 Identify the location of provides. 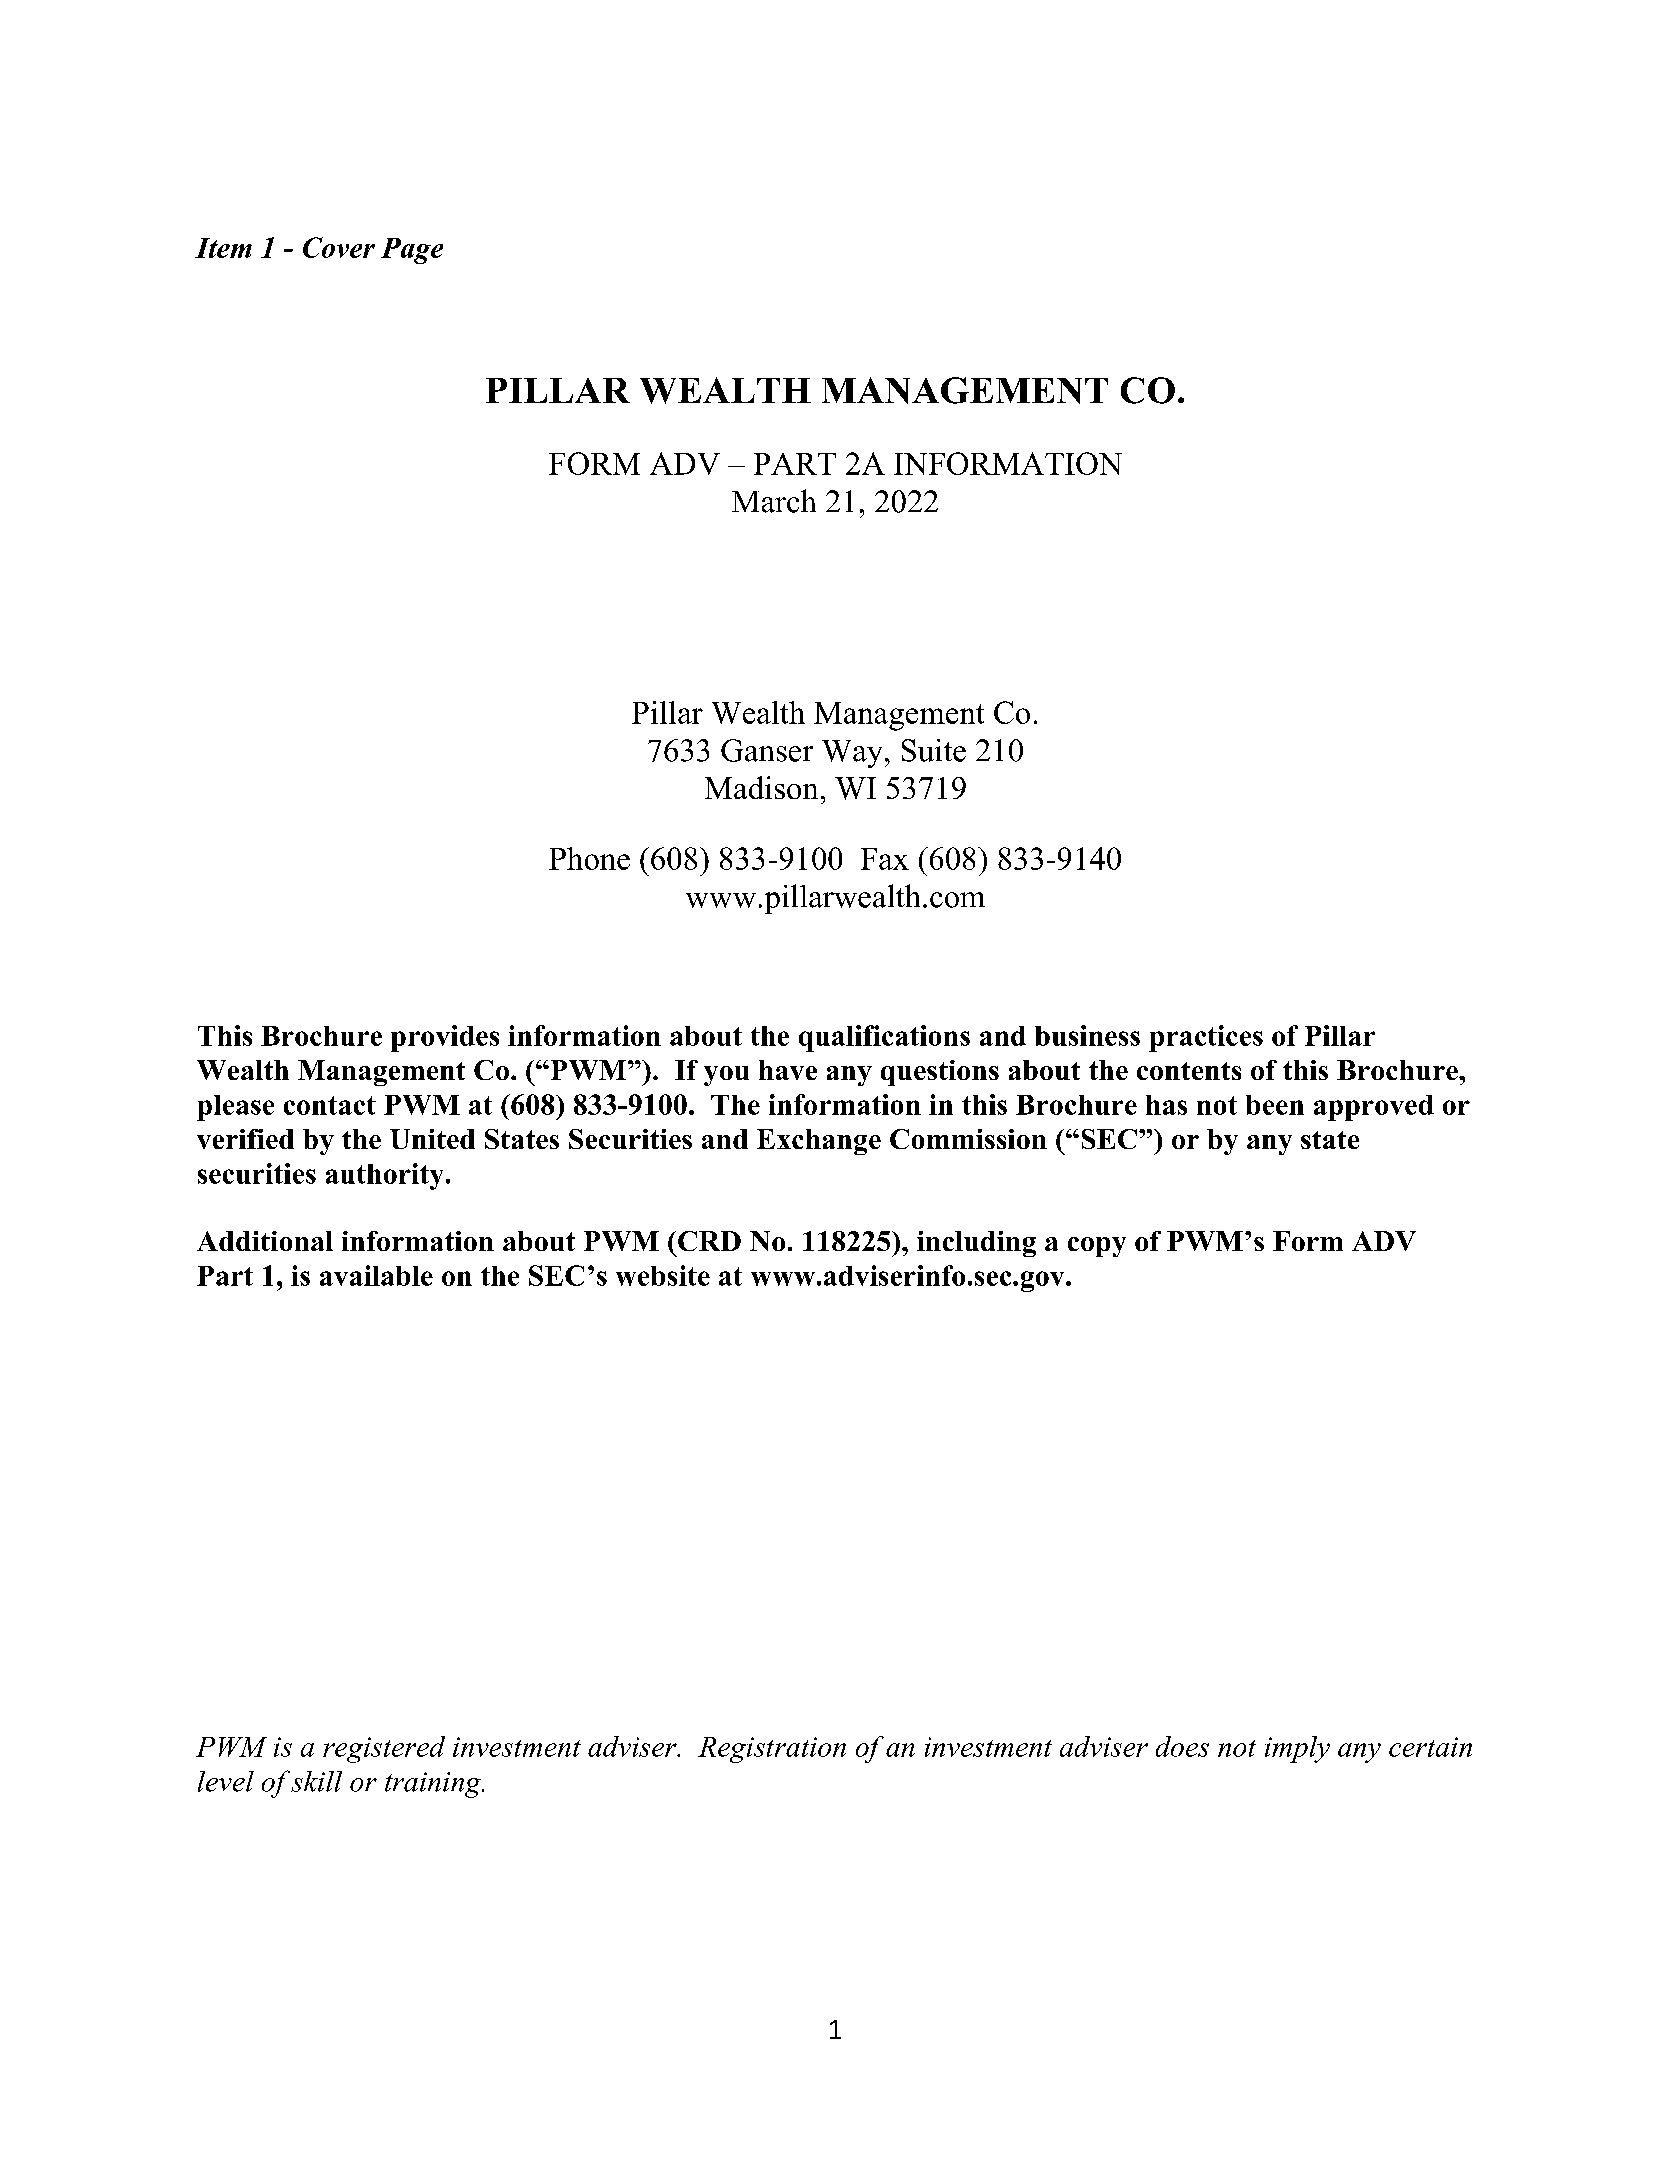
(445, 1038).
